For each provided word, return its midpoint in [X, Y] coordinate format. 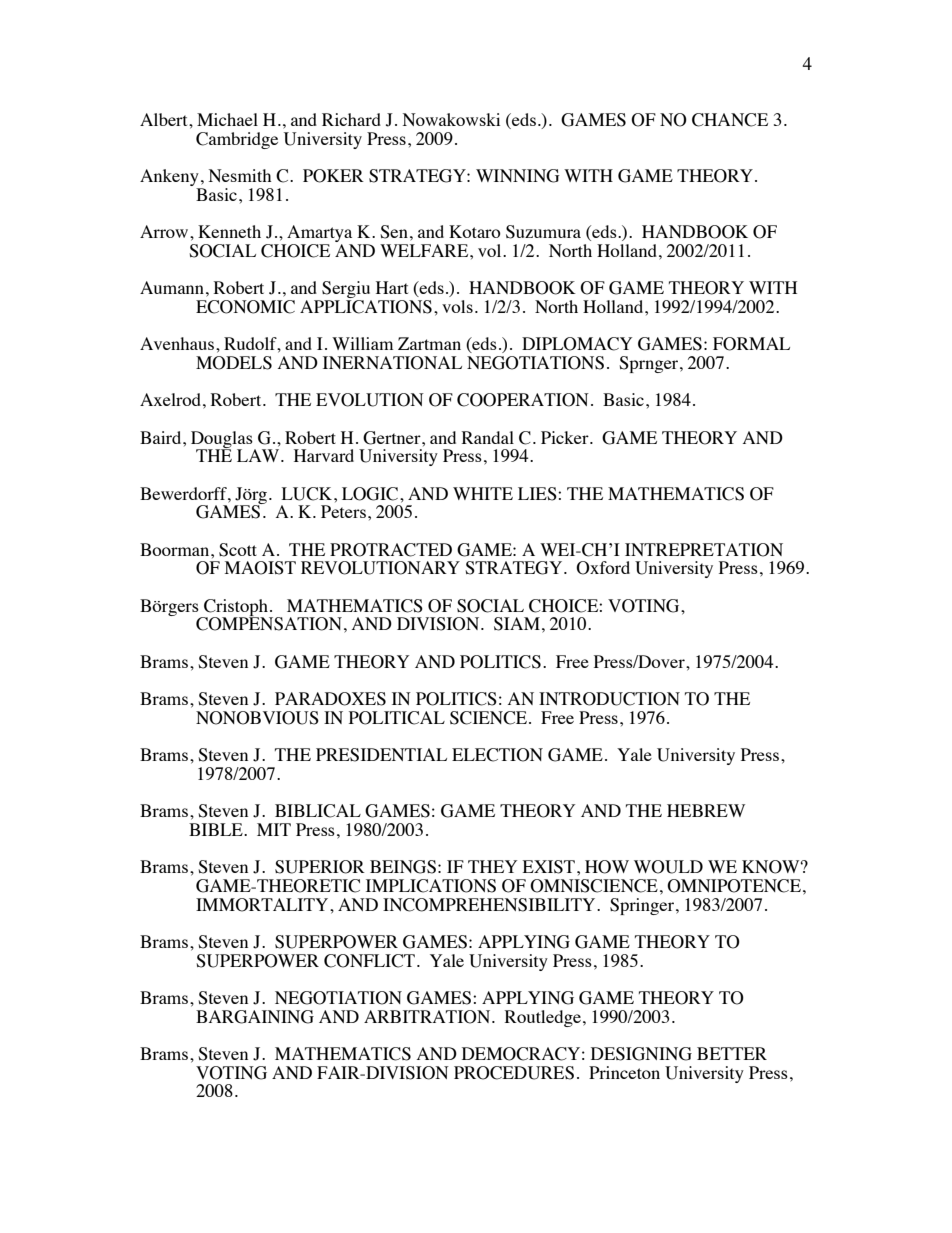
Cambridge [237, 140]
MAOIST [260, 568]
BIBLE [217, 829]
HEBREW [706, 810]
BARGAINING [255, 1017]
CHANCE [730, 120]
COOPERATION [523, 400]
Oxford [603, 568]
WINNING [517, 176]
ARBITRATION [428, 1017]
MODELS [234, 363]
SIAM [517, 624]
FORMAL [751, 344]
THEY [492, 866]
